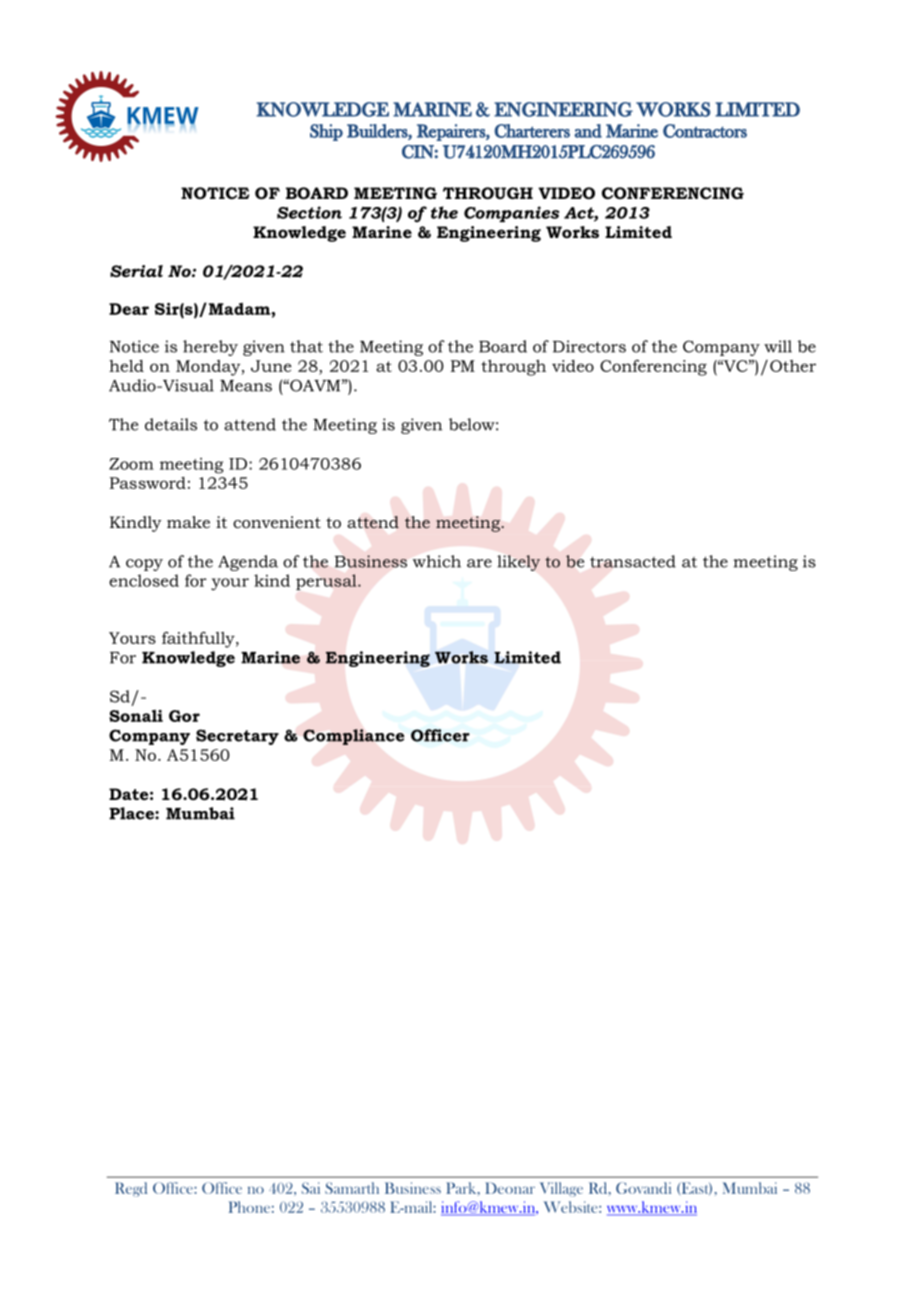 This image has height=1308, width=924. What do you see at coordinates (309, 212) in the image?
I see `Section` at bounding box center [309, 212].
